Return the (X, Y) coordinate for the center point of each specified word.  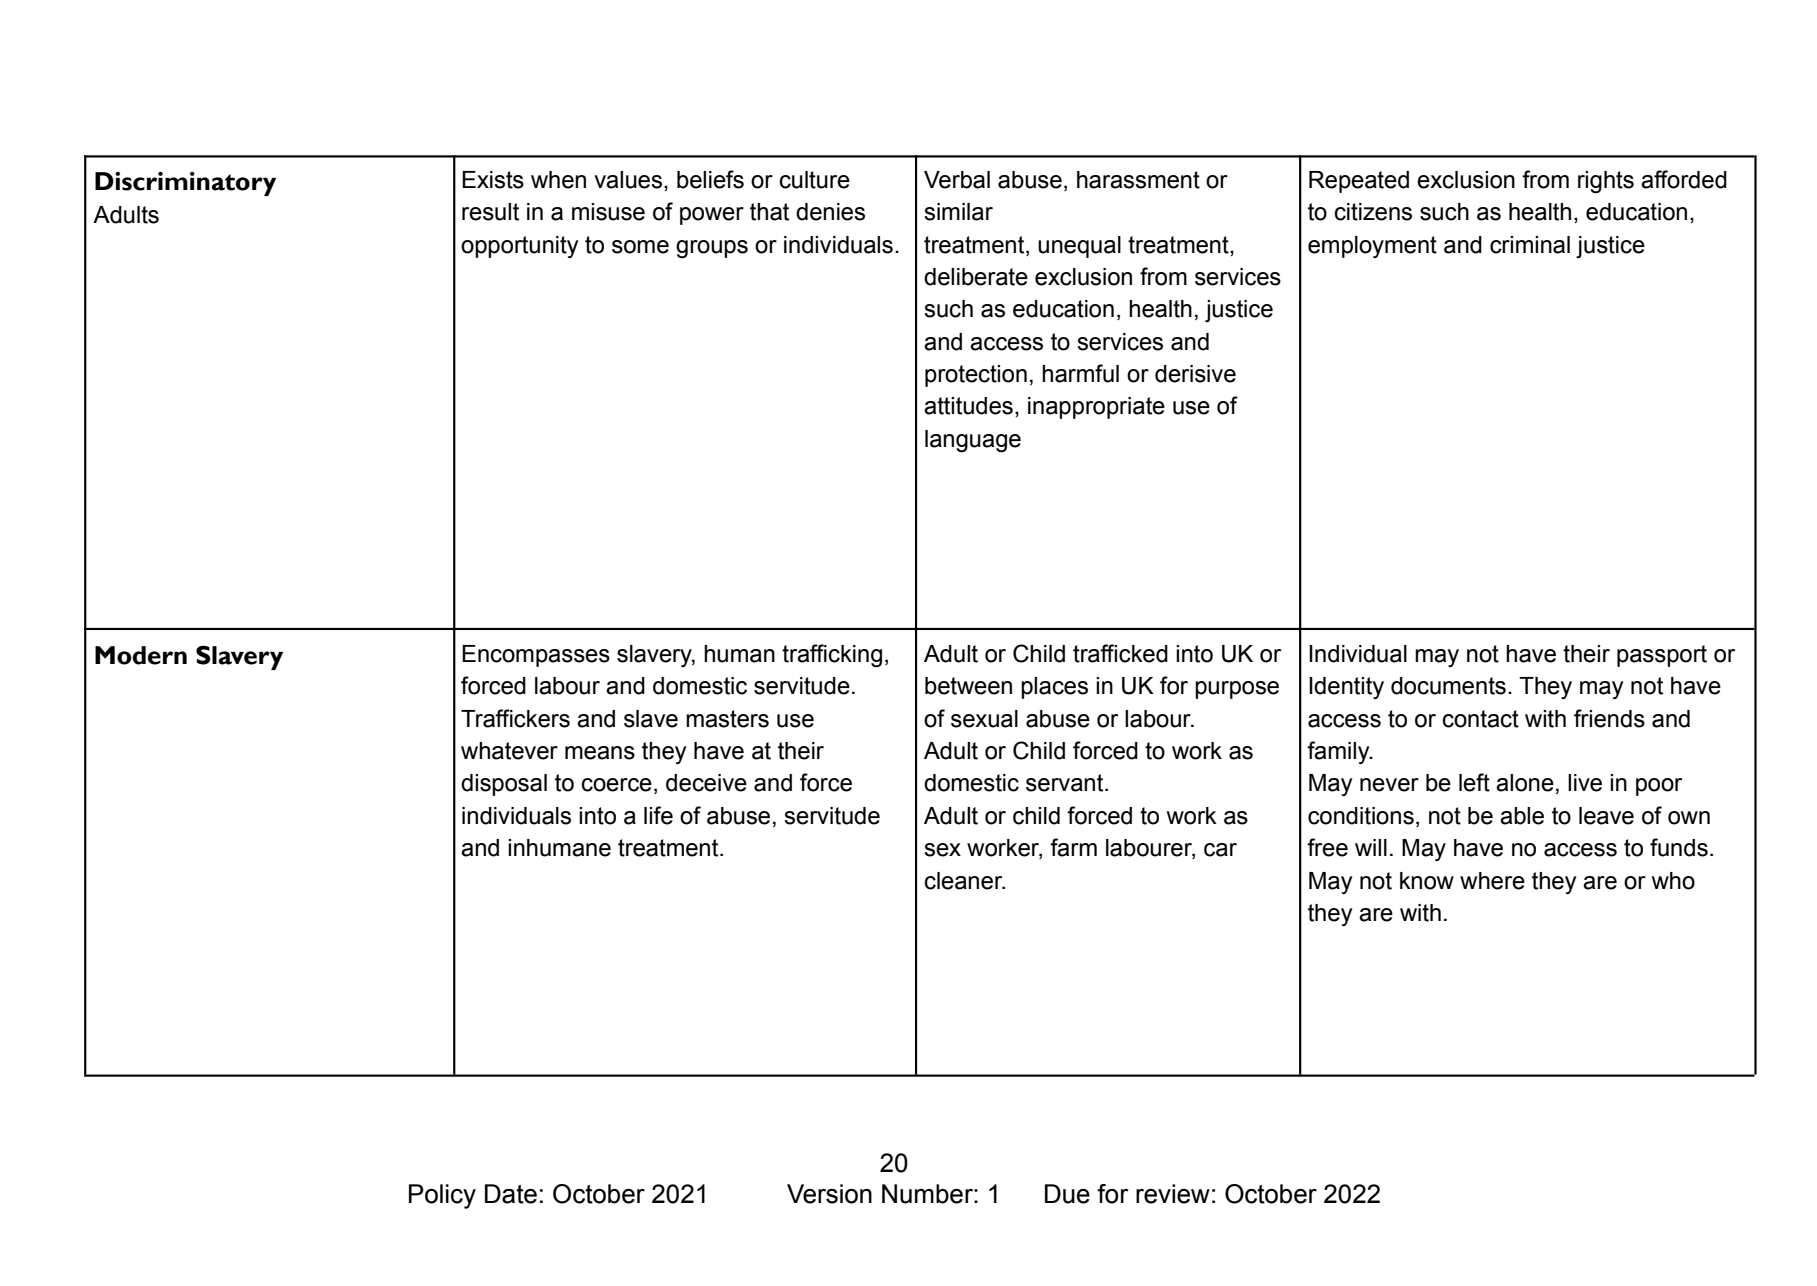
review (1173, 1194)
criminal (1530, 245)
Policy (442, 1196)
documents (1448, 686)
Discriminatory (185, 184)
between (968, 686)
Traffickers (515, 718)
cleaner (965, 881)
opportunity (519, 247)
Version (829, 1194)
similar (958, 212)
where (1492, 881)
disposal (504, 785)
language (973, 441)
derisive (1195, 374)
